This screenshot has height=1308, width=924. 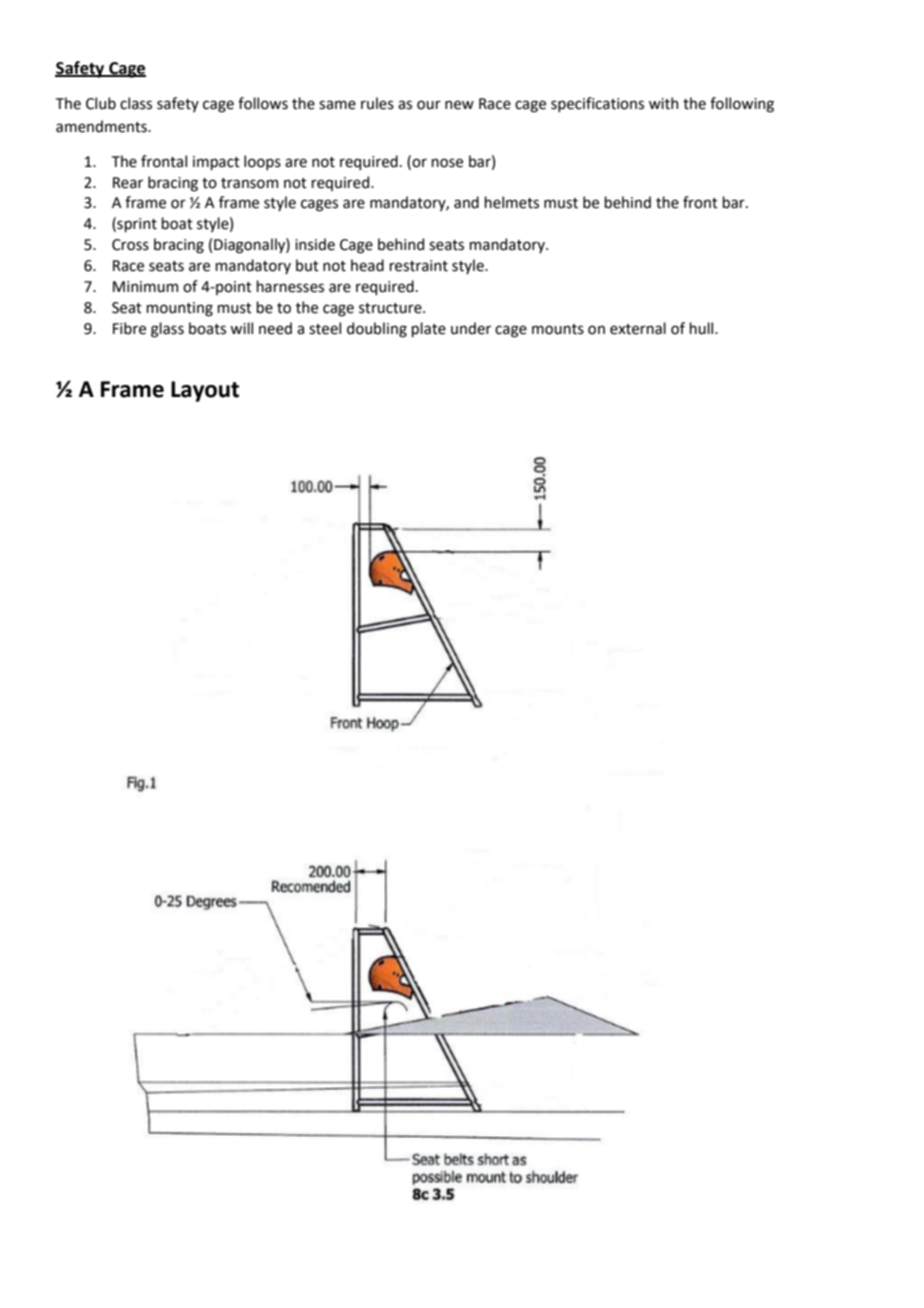 What do you see at coordinates (136, 103) in the screenshot?
I see `class` at bounding box center [136, 103].
